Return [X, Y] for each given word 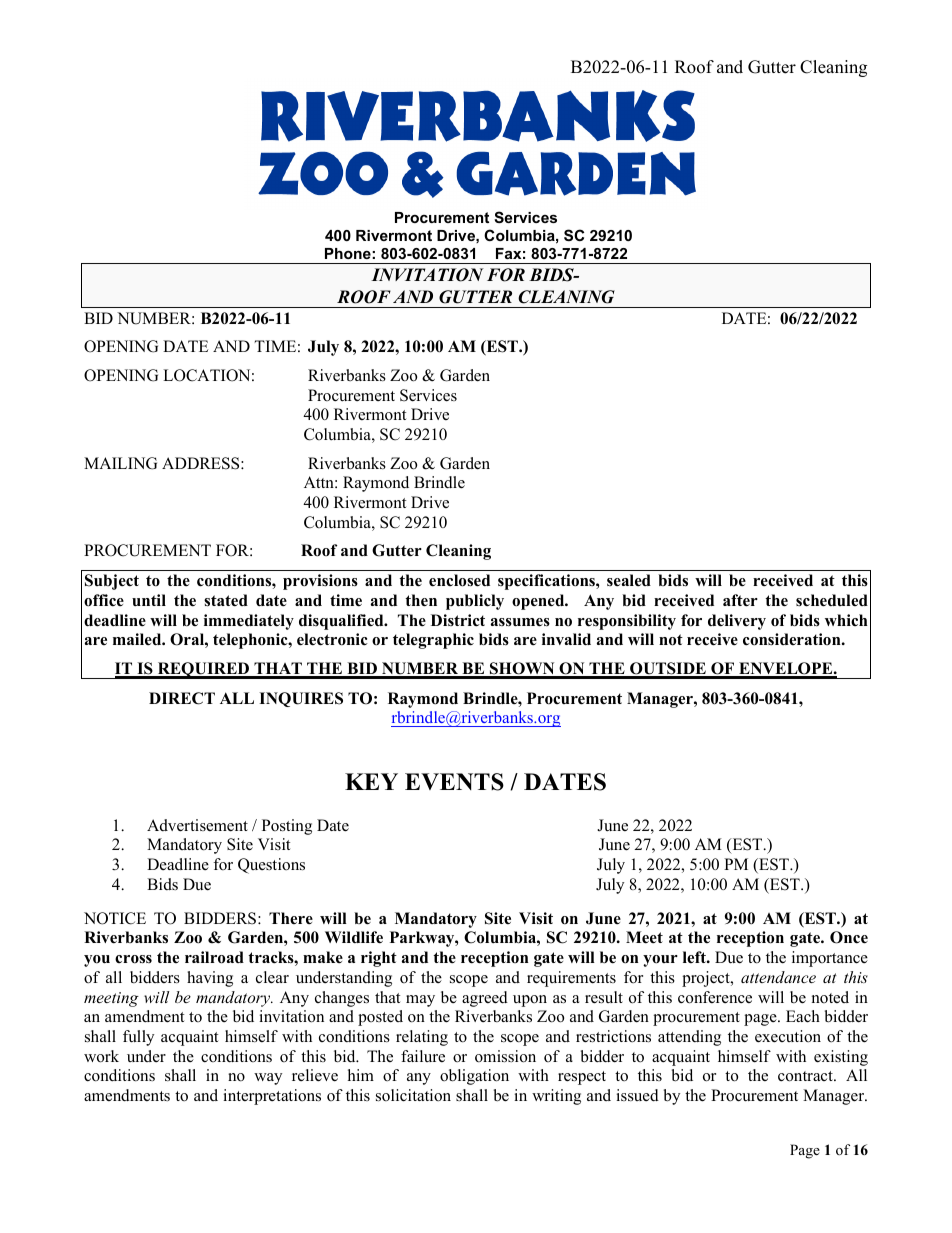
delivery [737, 622]
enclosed [459, 580]
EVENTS [454, 782]
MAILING [120, 463]
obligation [474, 1077]
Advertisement [197, 825]
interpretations [272, 1097]
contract [806, 1076]
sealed [629, 580]
